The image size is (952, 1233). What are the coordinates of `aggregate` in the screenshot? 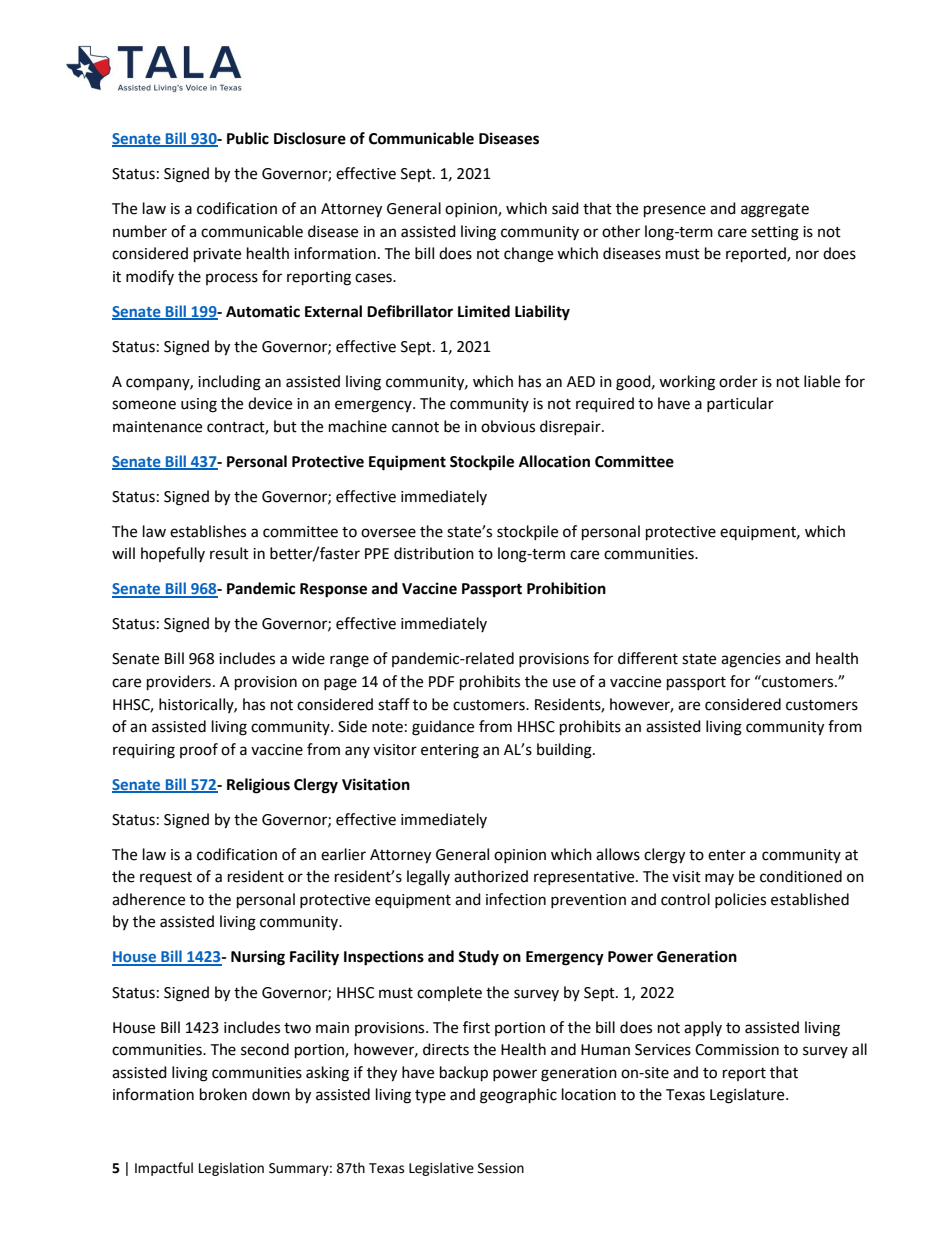 It's located at (775, 211).
